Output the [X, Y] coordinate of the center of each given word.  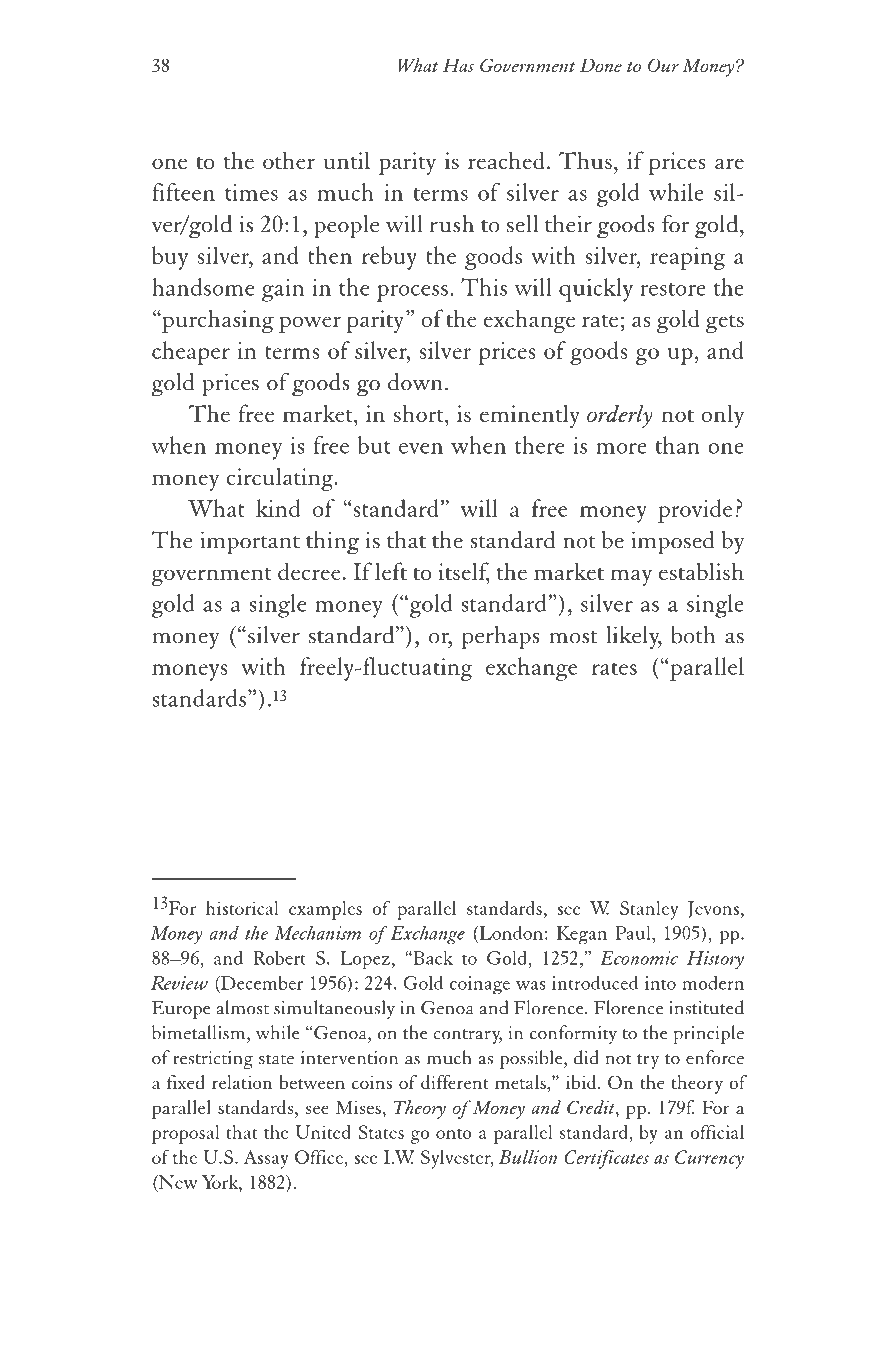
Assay [265, 1159]
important [250, 543]
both [693, 635]
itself [463, 572]
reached [506, 160]
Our [663, 65]
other [289, 160]
